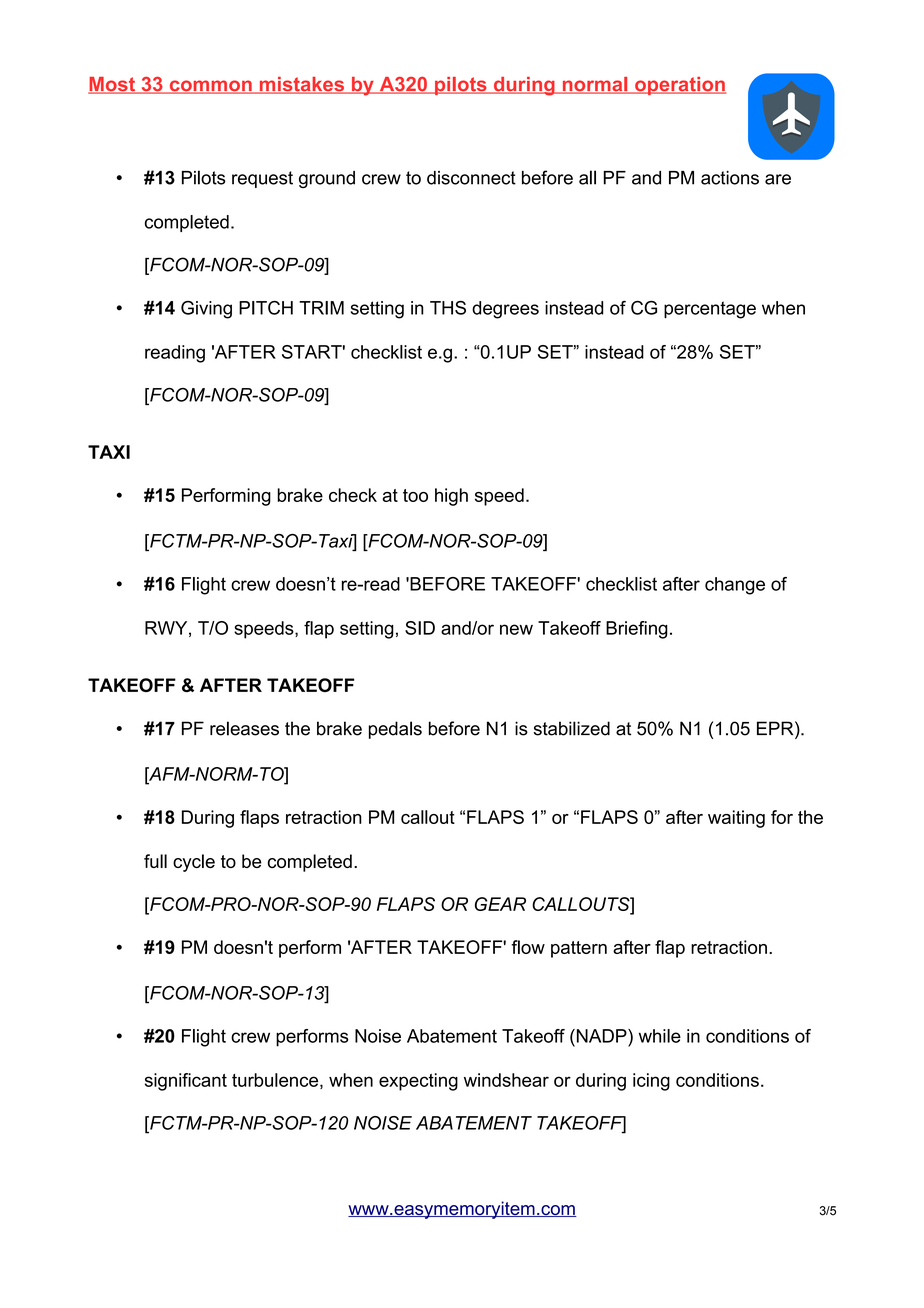 The height and width of the page is (1308, 924). I want to click on Giving, so click(206, 310).
